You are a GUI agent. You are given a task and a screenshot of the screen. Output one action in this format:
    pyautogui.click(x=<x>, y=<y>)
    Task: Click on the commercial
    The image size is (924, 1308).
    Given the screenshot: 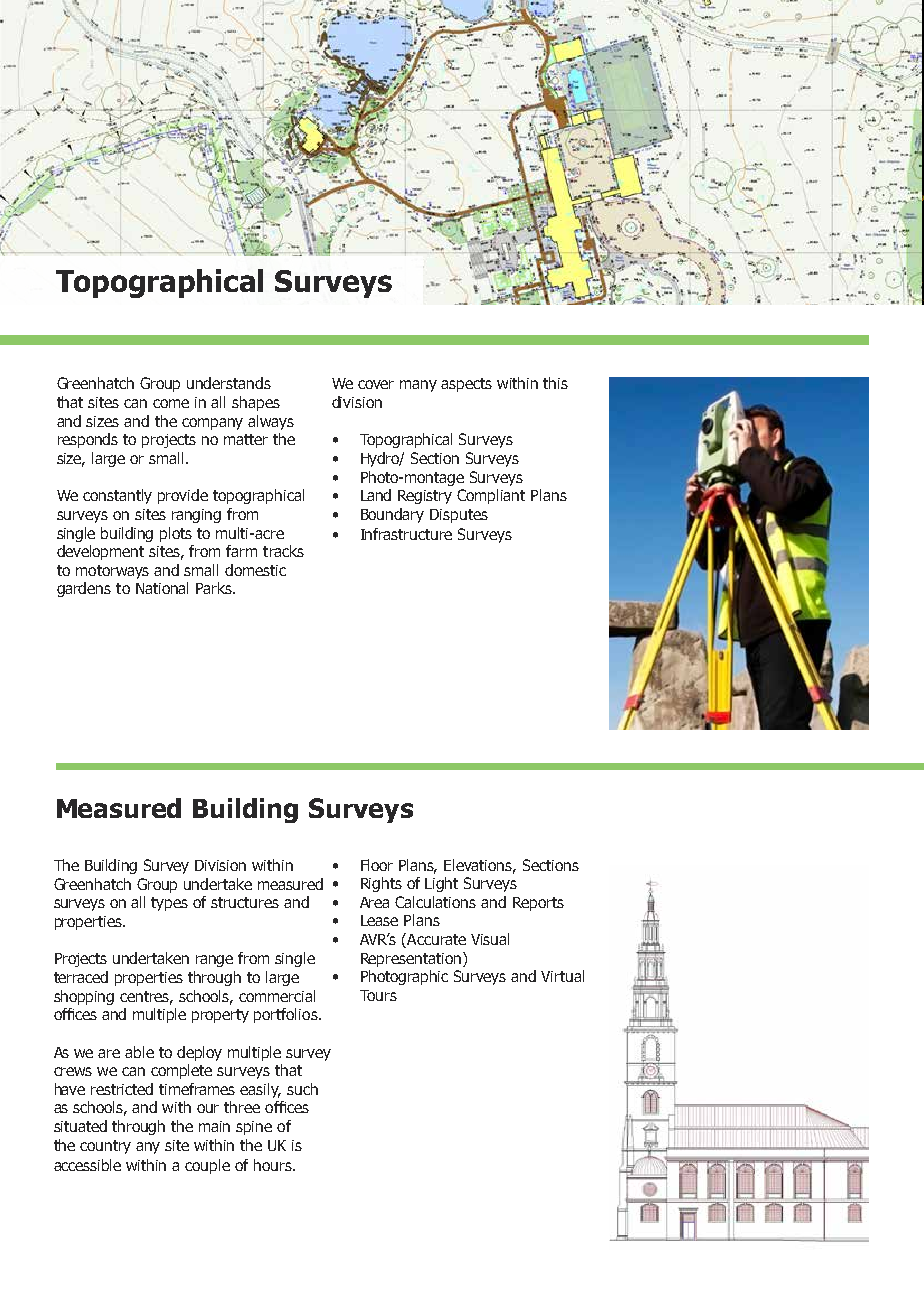 What is the action you would take?
    pyautogui.click(x=277, y=996)
